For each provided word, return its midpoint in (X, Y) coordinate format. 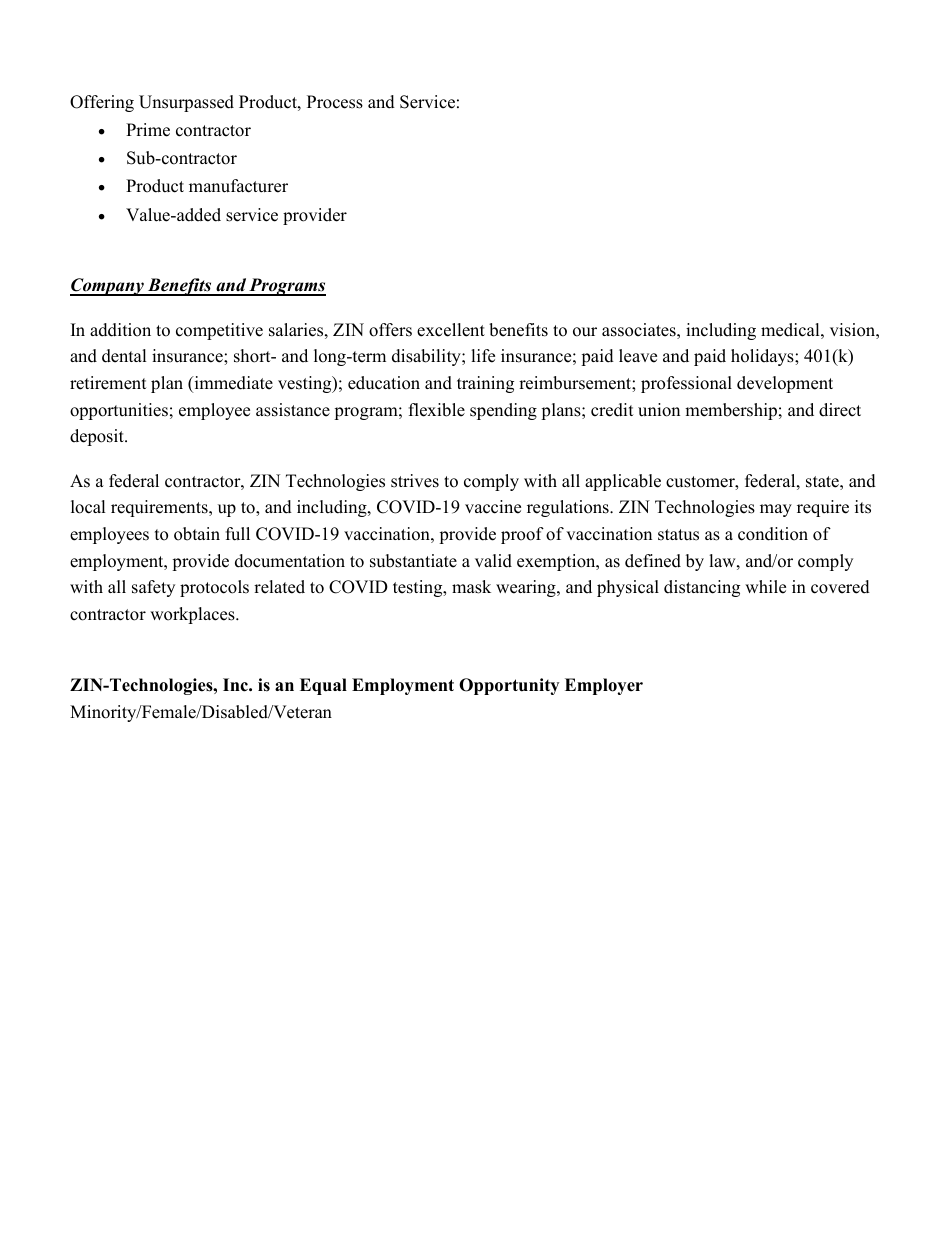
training (485, 384)
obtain (197, 534)
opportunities (119, 411)
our (585, 332)
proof (522, 535)
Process (335, 102)
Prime (148, 130)
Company (108, 287)
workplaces (193, 615)
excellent (451, 330)
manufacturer (238, 186)
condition (773, 534)
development (785, 384)
